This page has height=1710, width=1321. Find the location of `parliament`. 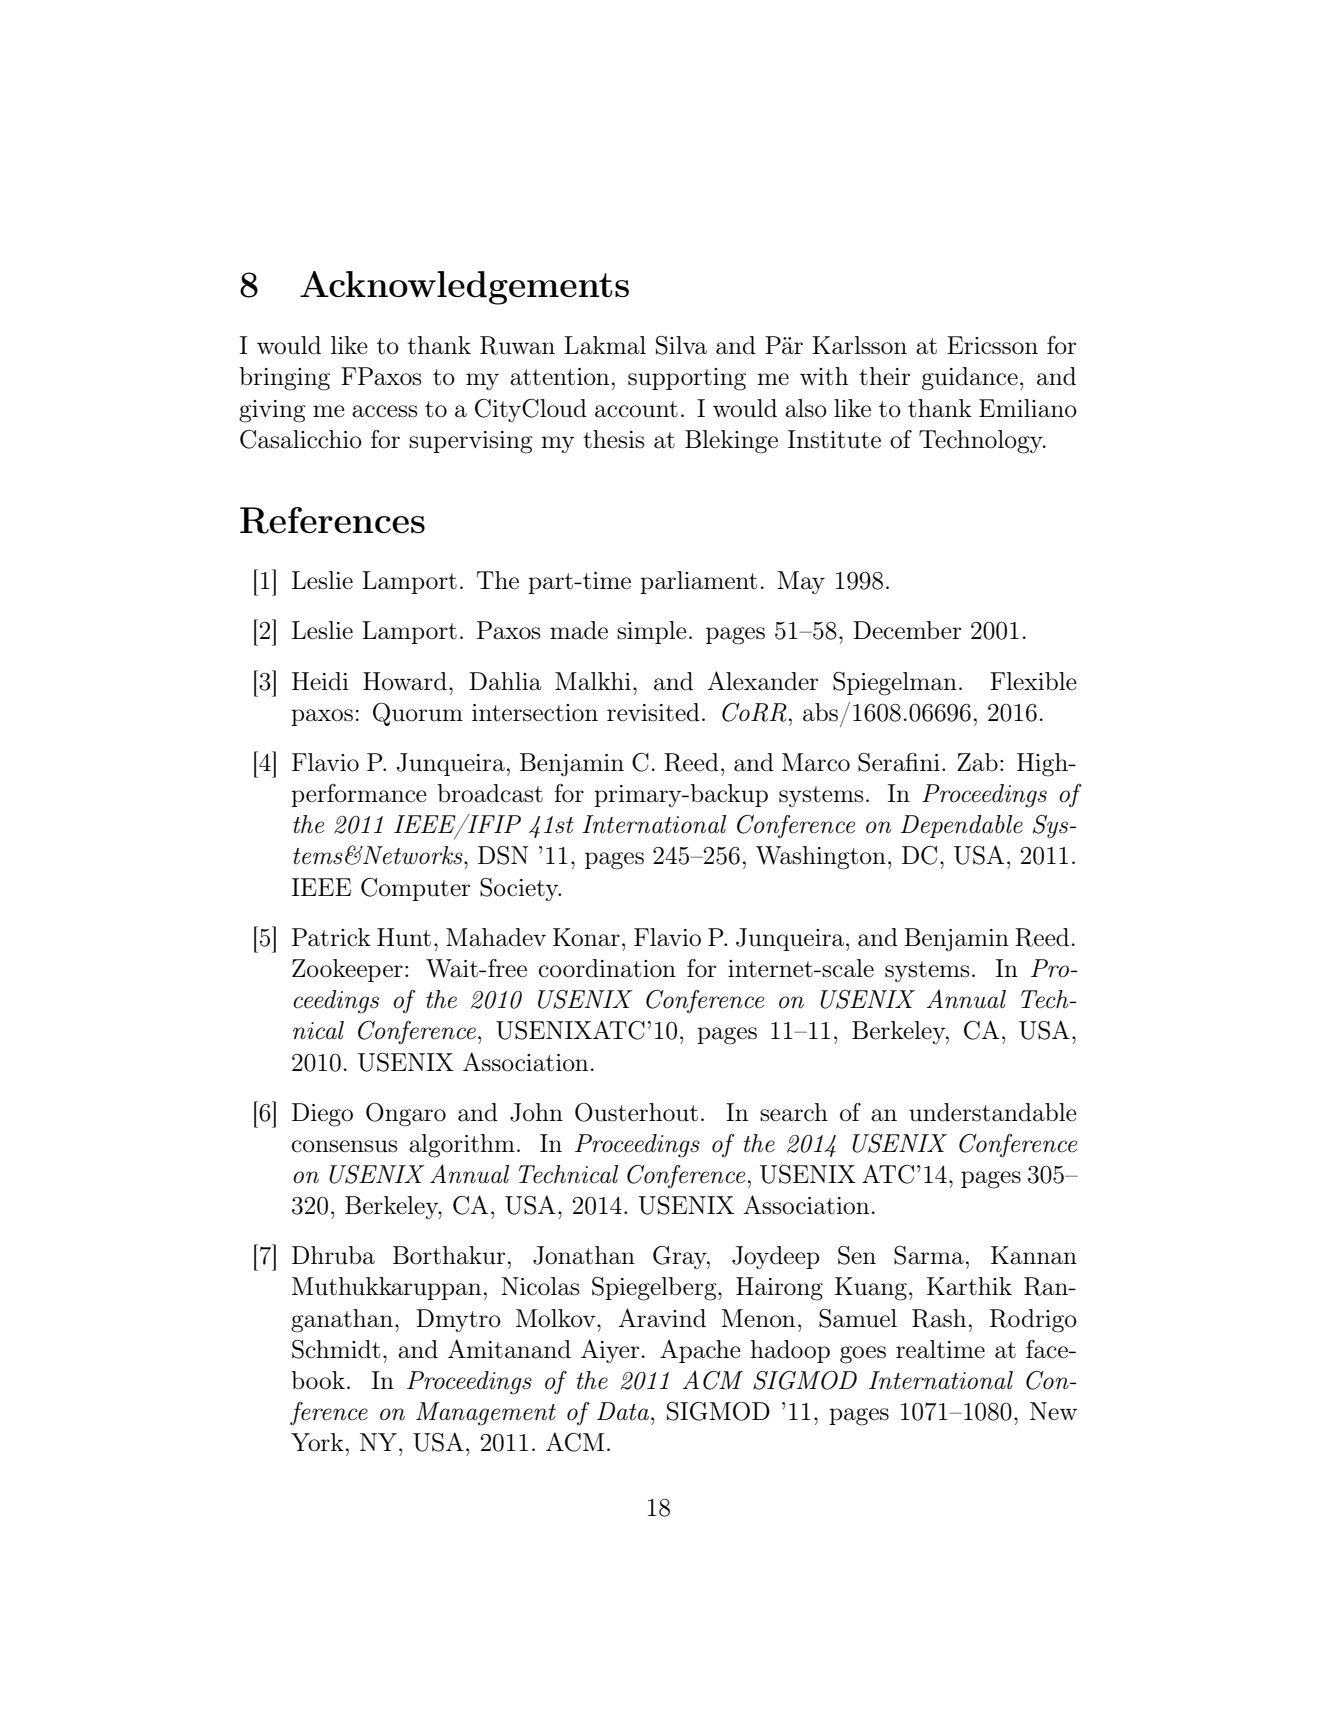

parliament is located at coordinates (698, 582).
